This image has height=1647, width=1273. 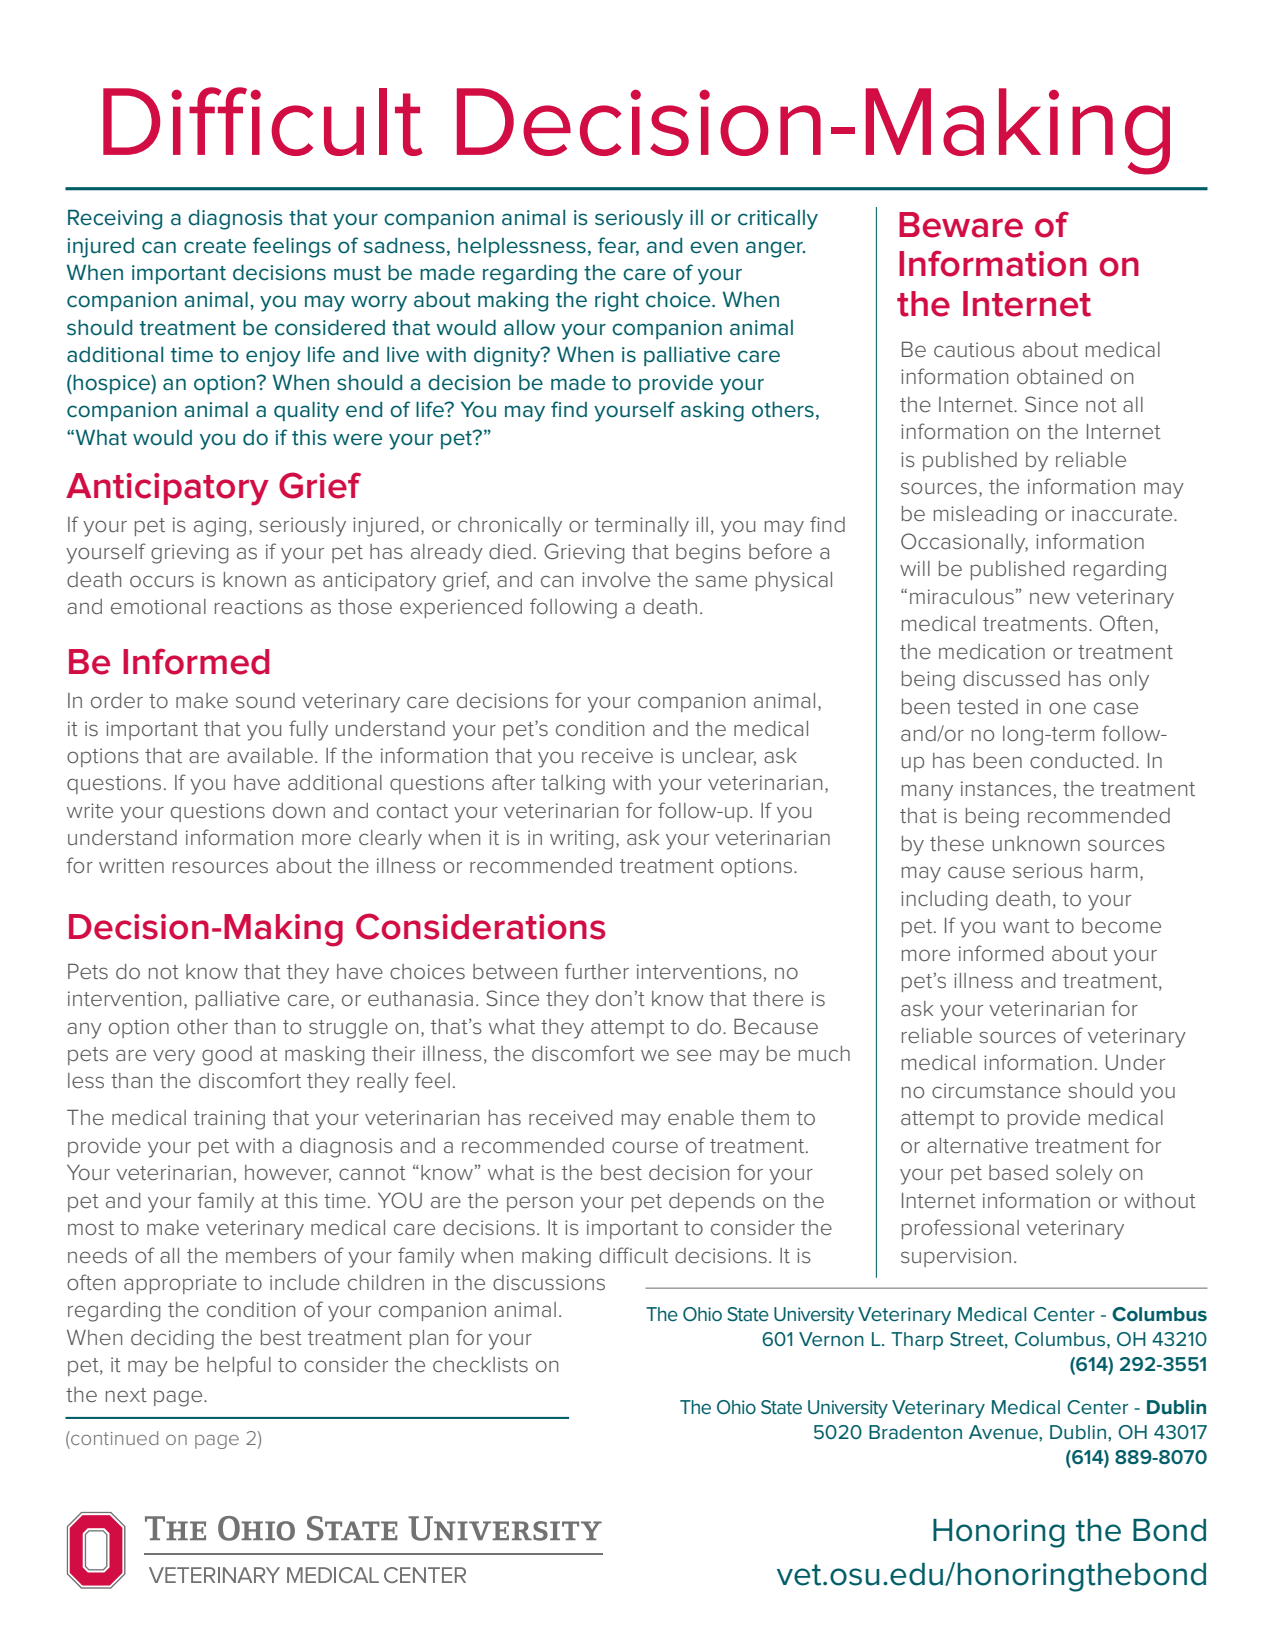 I want to click on fear, so click(x=618, y=246).
